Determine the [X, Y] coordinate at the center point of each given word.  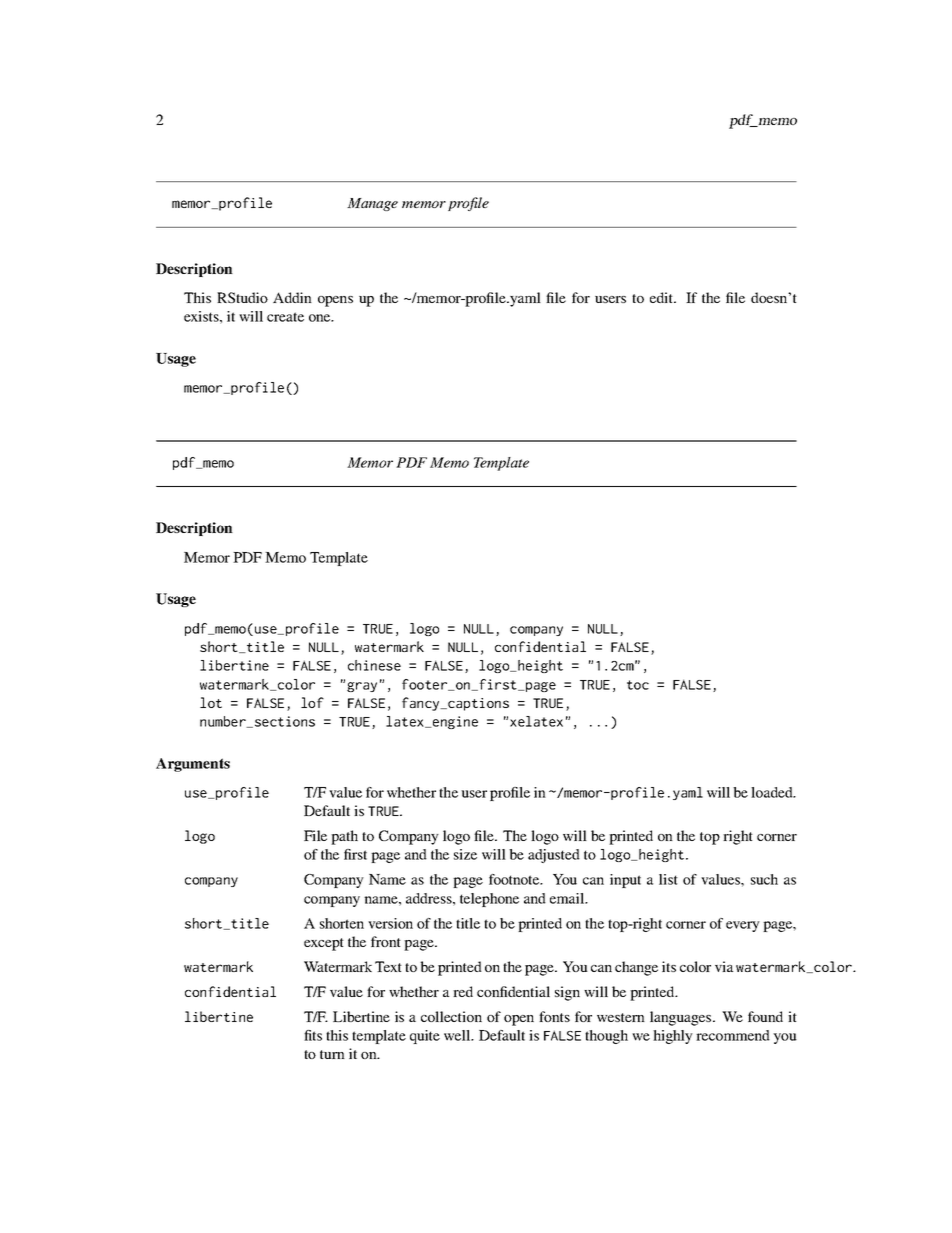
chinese [374, 665]
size [465, 854]
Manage [372, 204]
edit [662, 297]
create [285, 317]
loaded [773, 792]
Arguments [193, 765]
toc [638, 685]
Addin [292, 297]
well [458, 1035]
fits [313, 1035]
